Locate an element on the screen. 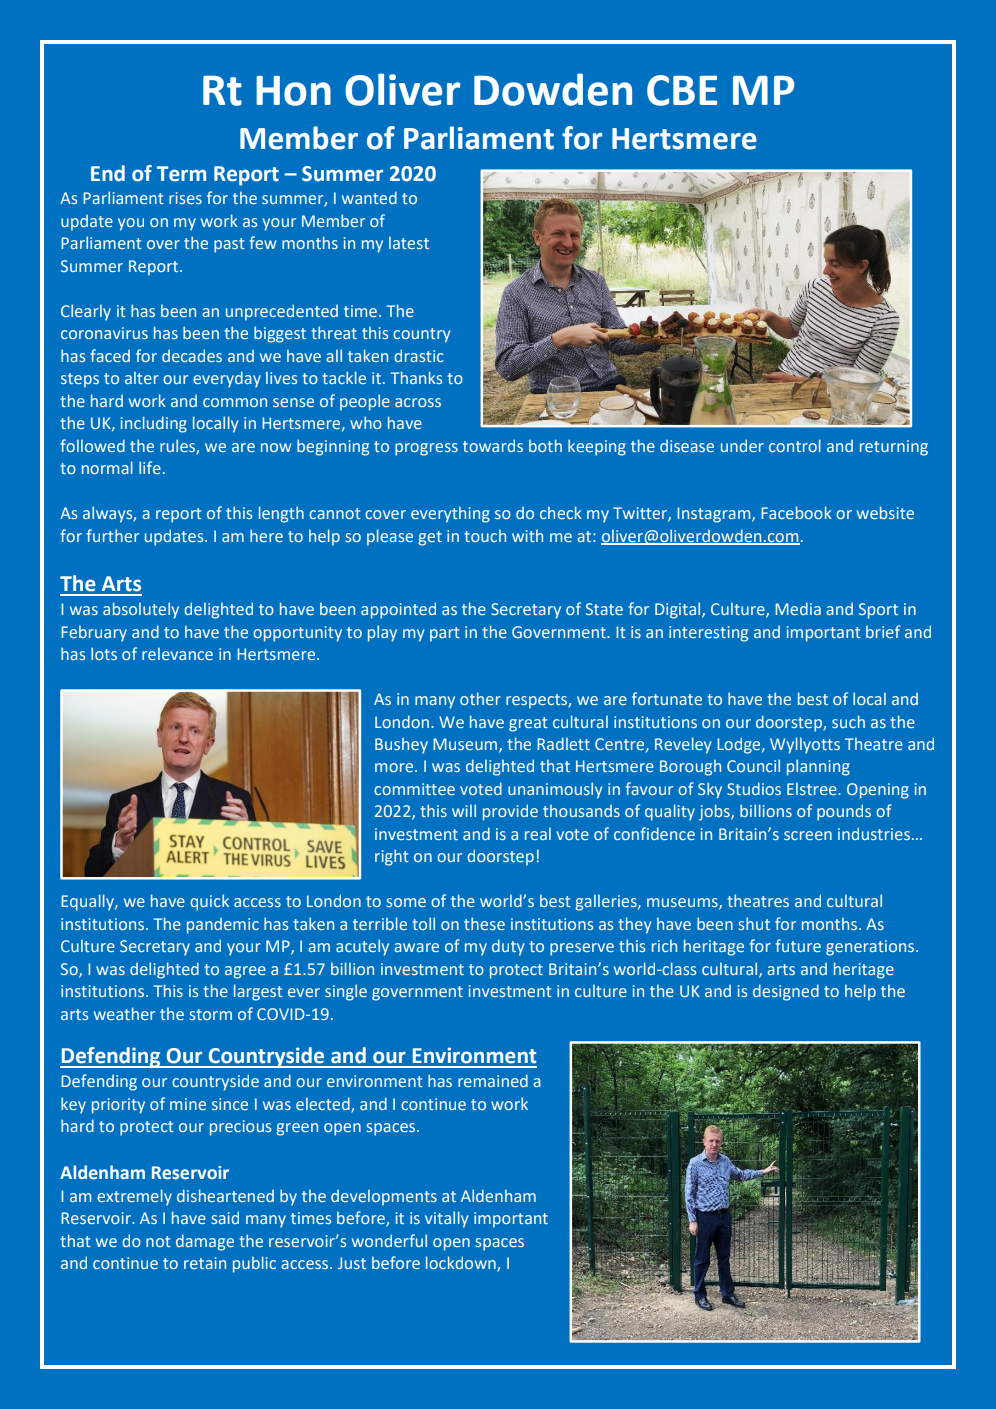  wanted is located at coordinates (369, 197).
